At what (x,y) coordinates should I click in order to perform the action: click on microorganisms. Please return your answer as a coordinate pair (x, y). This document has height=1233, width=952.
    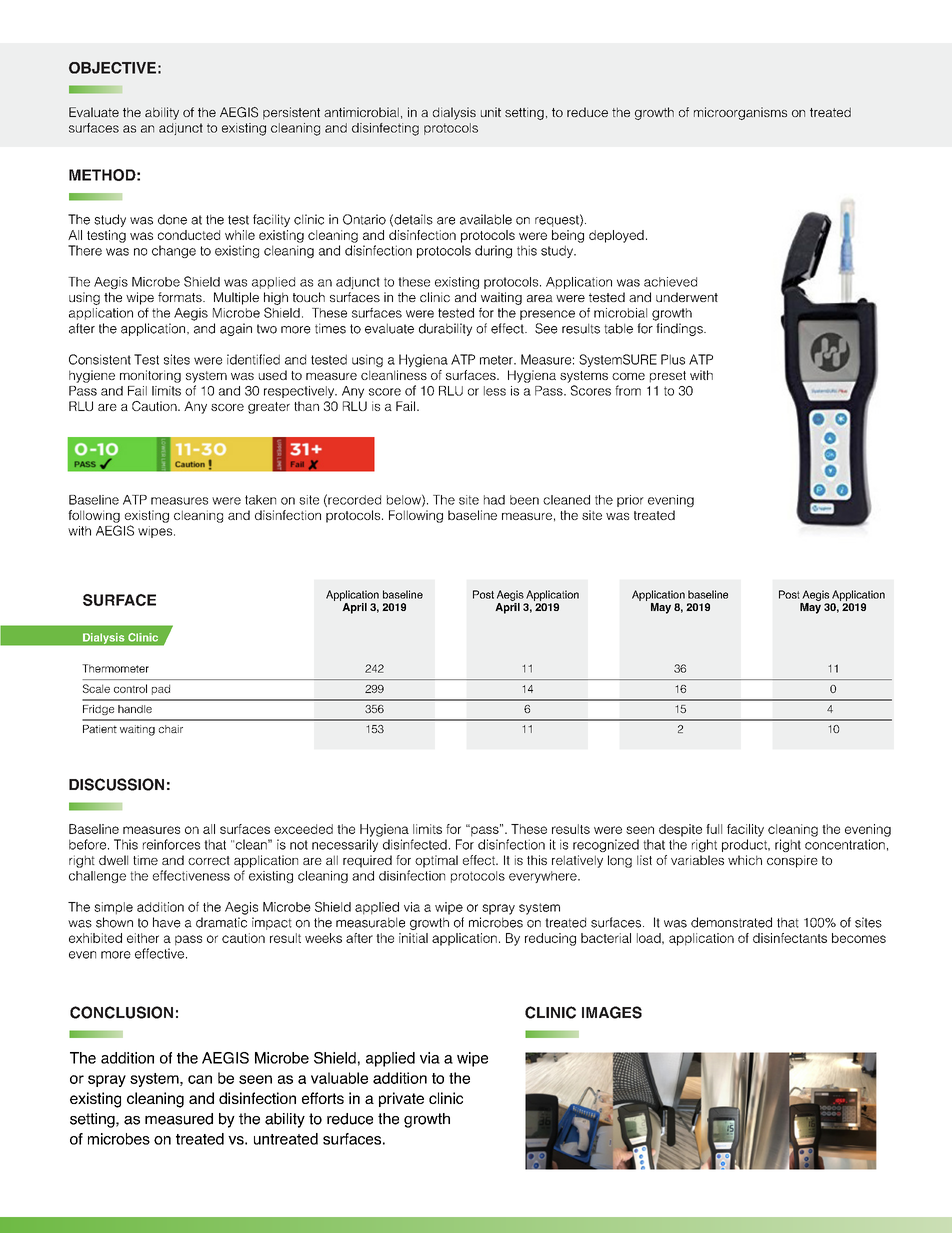
    Looking at the image, I should click on (740, 113).
